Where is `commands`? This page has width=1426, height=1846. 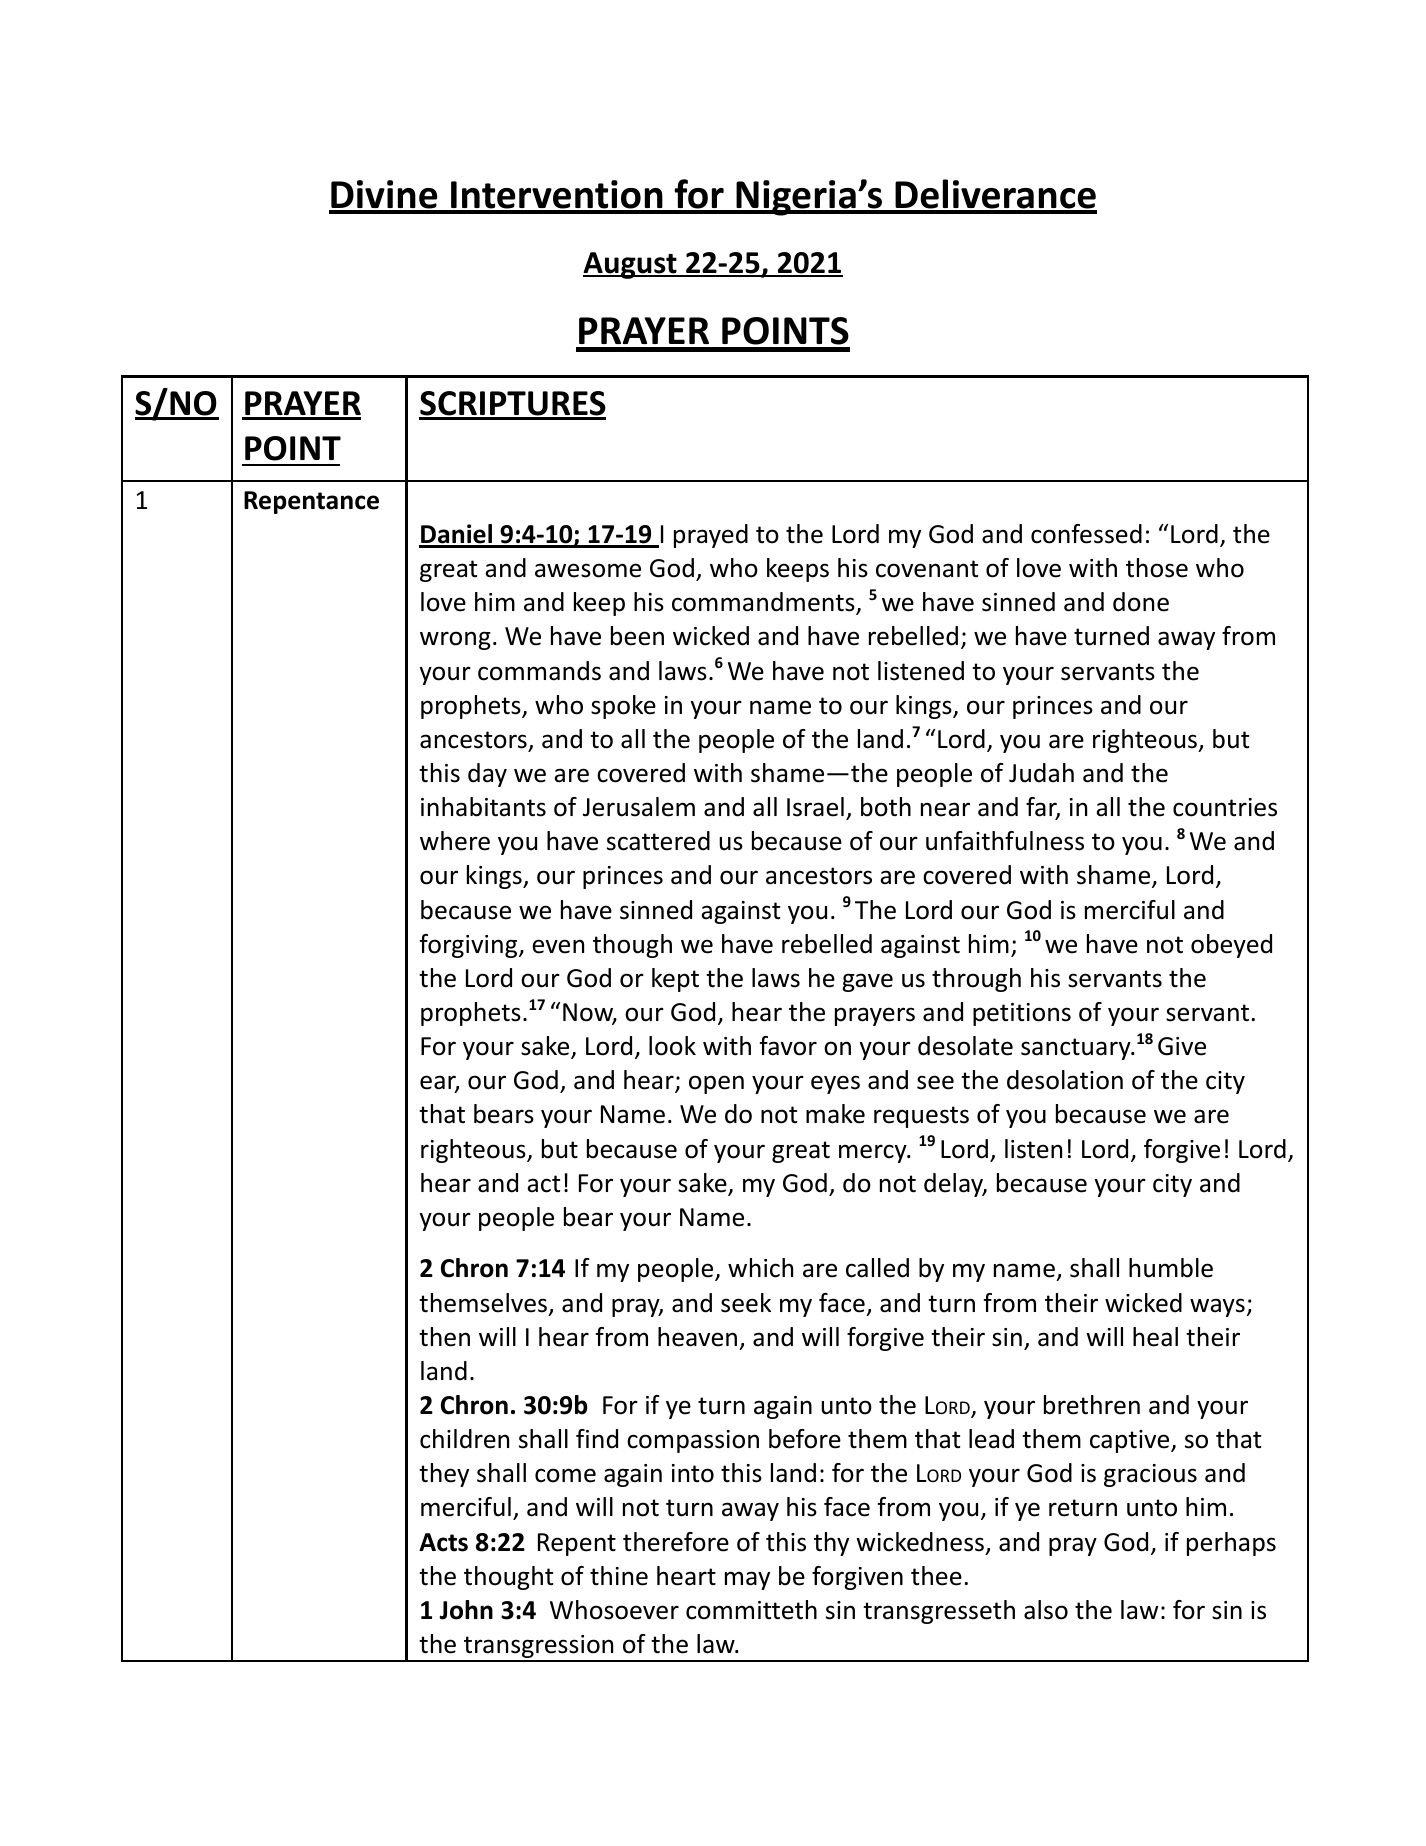
commands is located at coordinates (539, 671).
